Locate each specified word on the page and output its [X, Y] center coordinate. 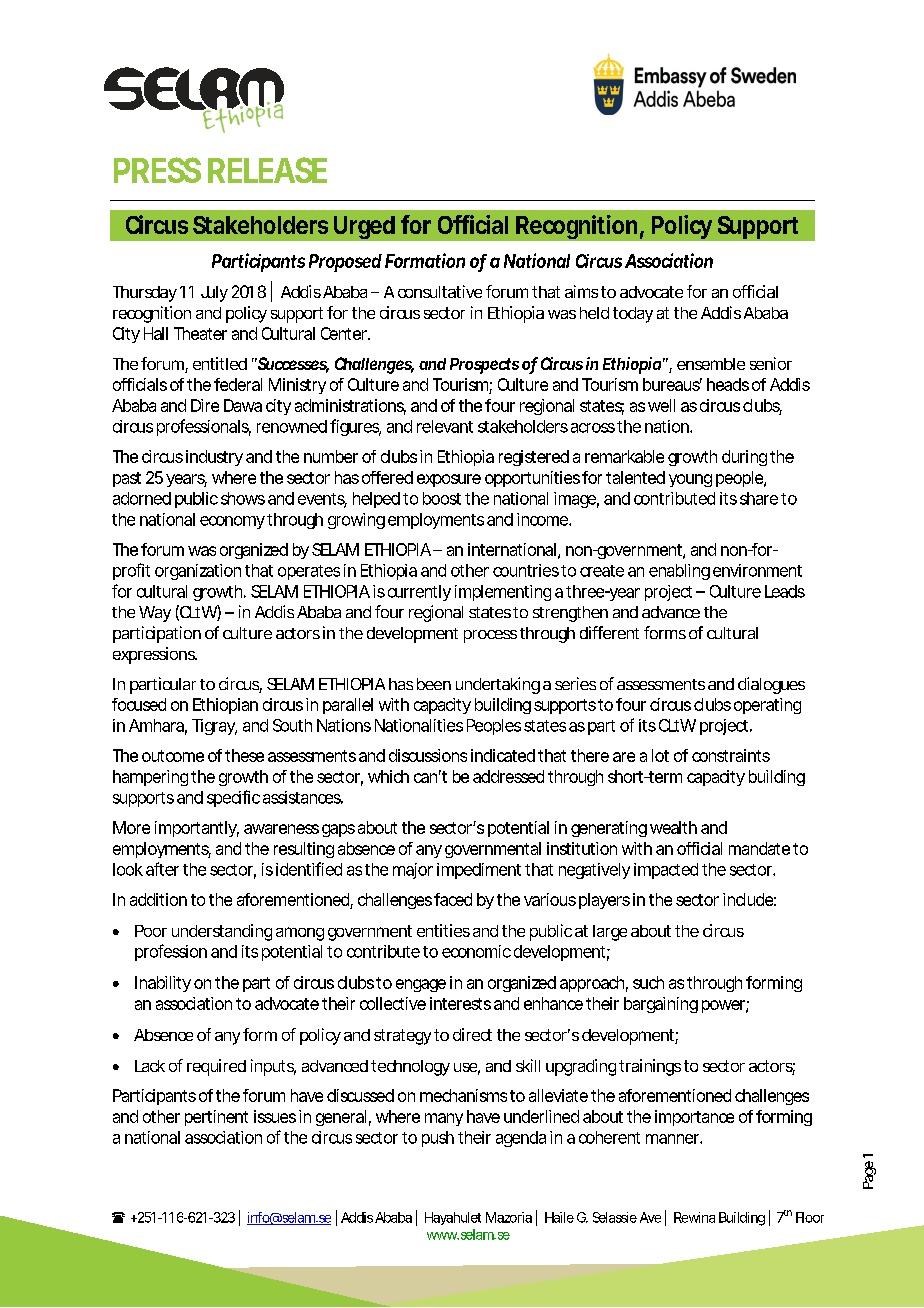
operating [767, 706]
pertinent [216, 1118]
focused [139, 704]
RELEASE [267, 170]
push [438, 1139]
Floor [810, 1217]
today [633, 315]
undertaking [498, 685]
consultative [440, 291]
